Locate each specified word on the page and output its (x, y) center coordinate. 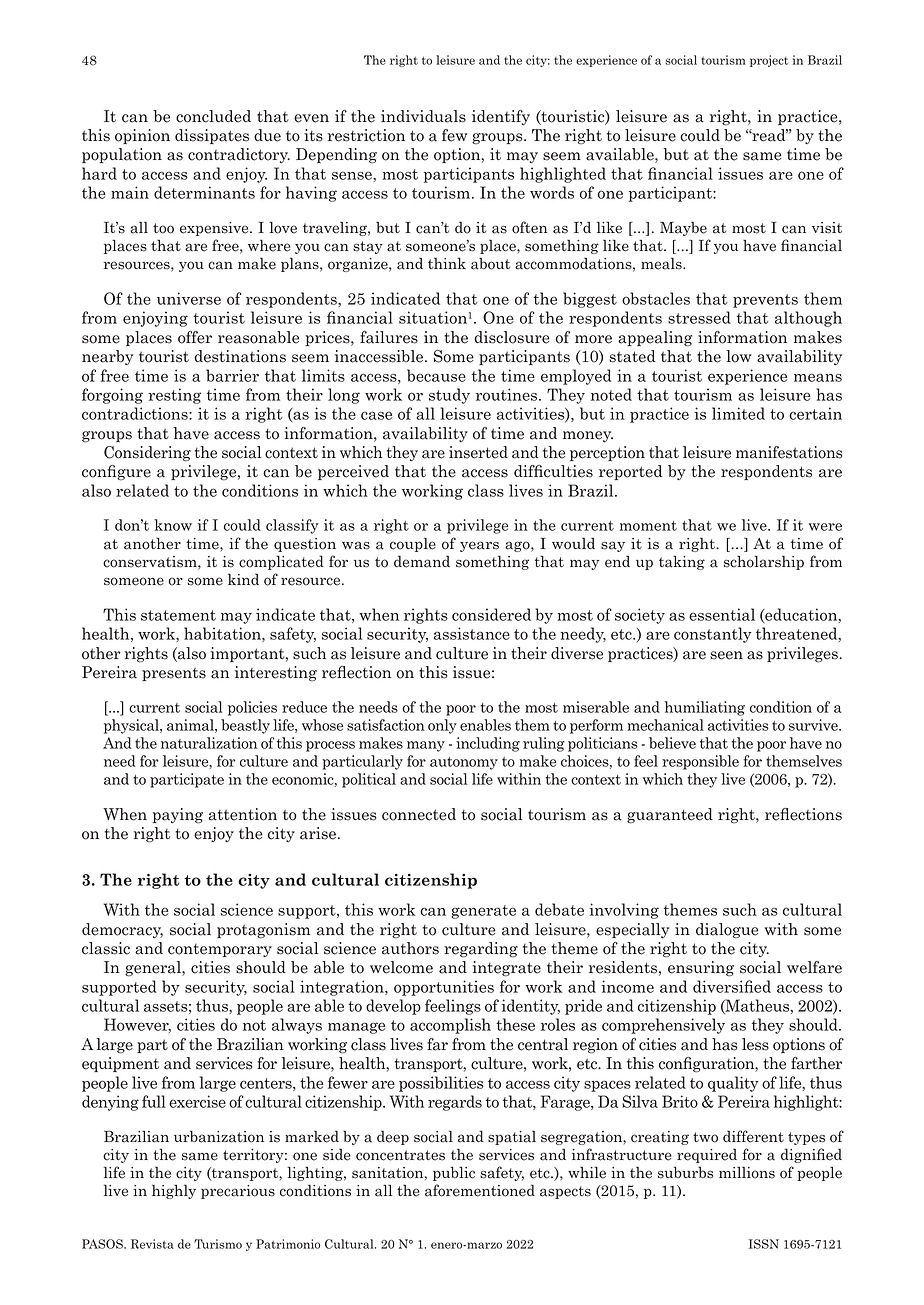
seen (726, 655)
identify (501, 117)
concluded (213, 116)
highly (174, 1191)
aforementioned (480, 1190)
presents (174, 674)
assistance (472, 633)
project (769, 61)
